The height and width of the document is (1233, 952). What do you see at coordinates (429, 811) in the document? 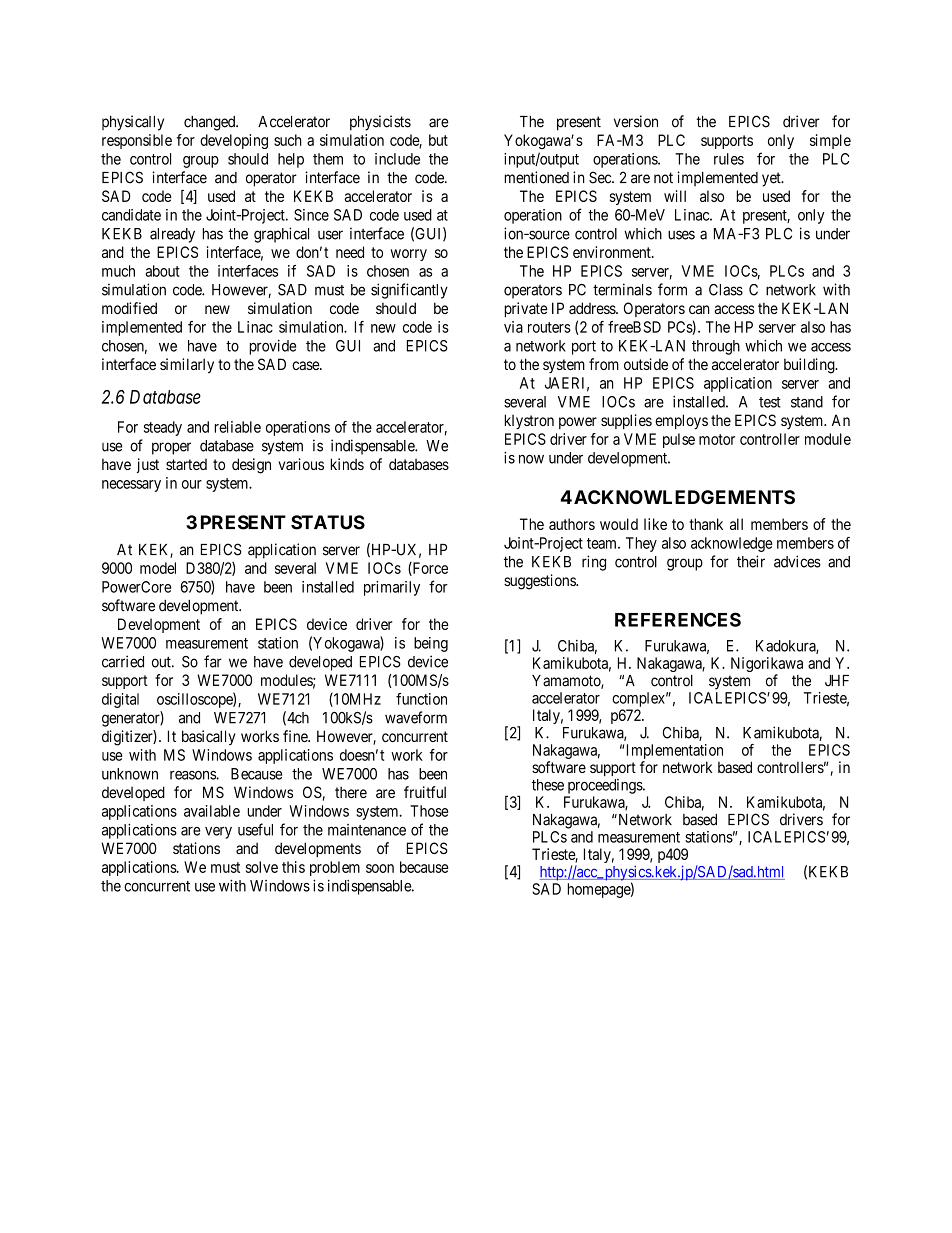
I see `Those` at bounding box center [429, 811].
